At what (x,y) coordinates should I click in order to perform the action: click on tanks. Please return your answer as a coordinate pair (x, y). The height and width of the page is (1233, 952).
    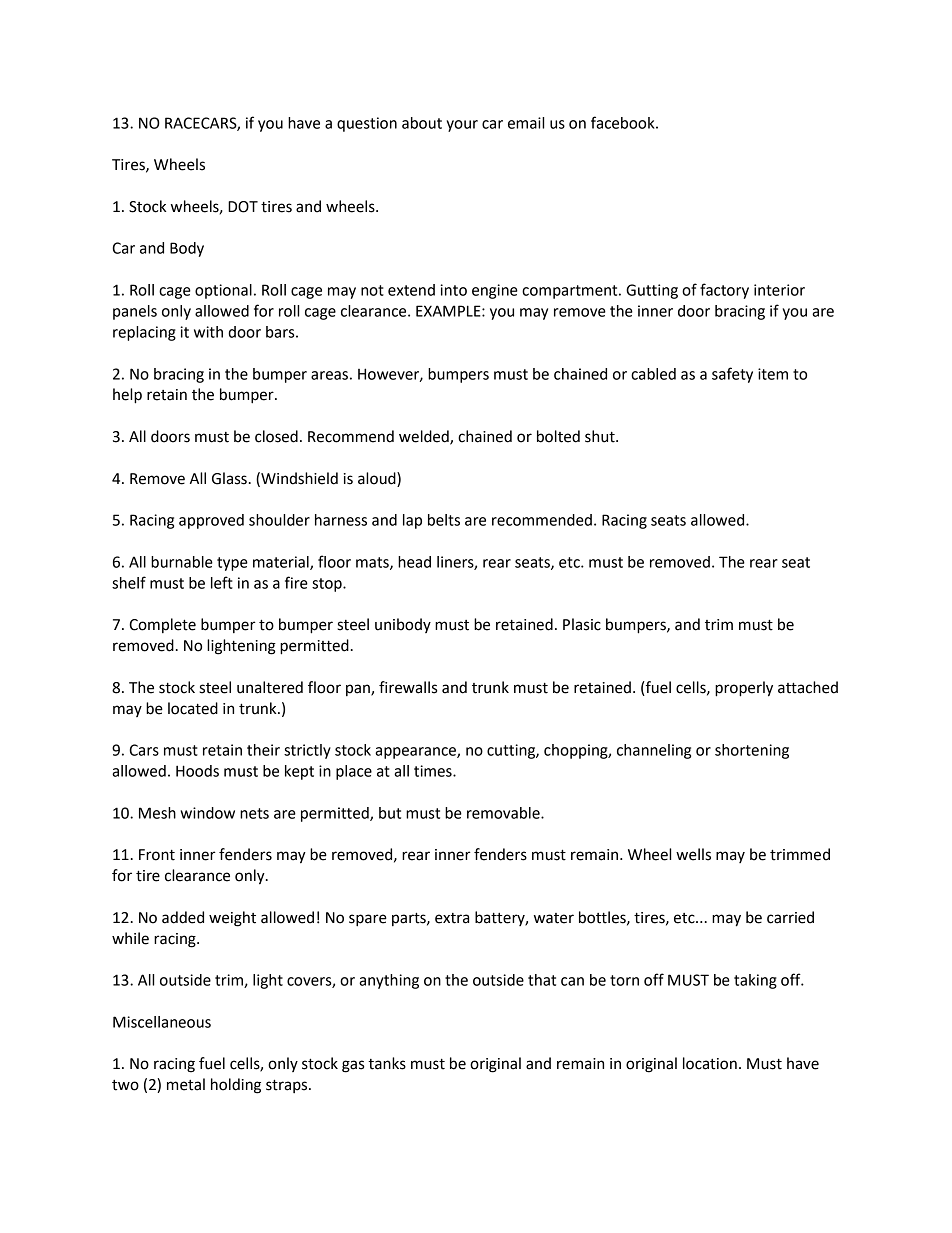
    Looking at the image, I should click on (387, 1063).
